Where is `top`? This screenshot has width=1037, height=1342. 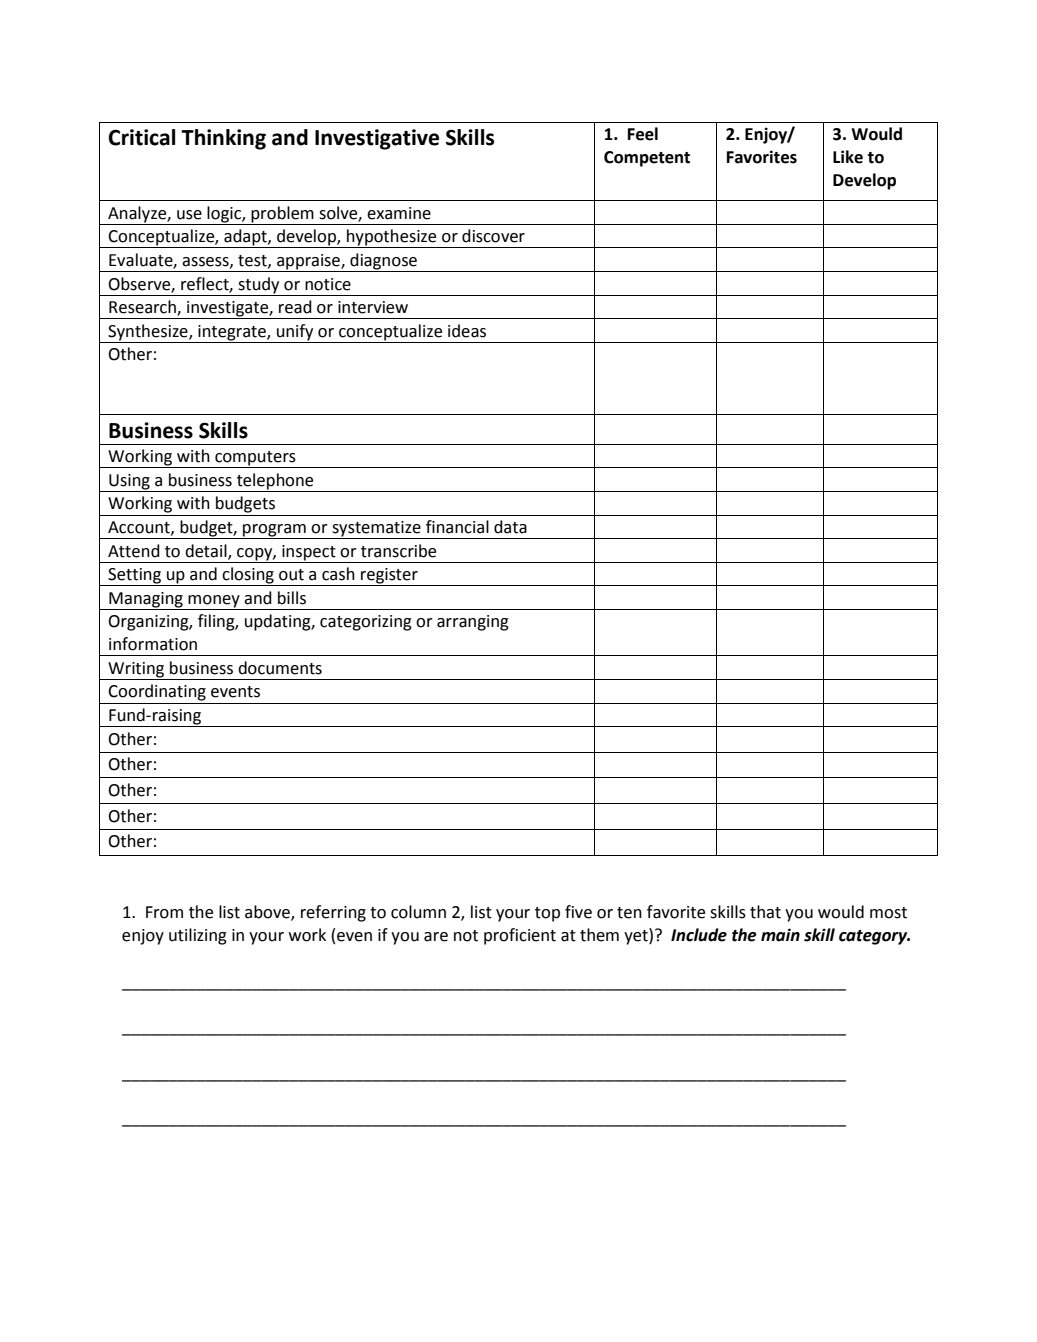 top is located at coordinates (547, 914).
